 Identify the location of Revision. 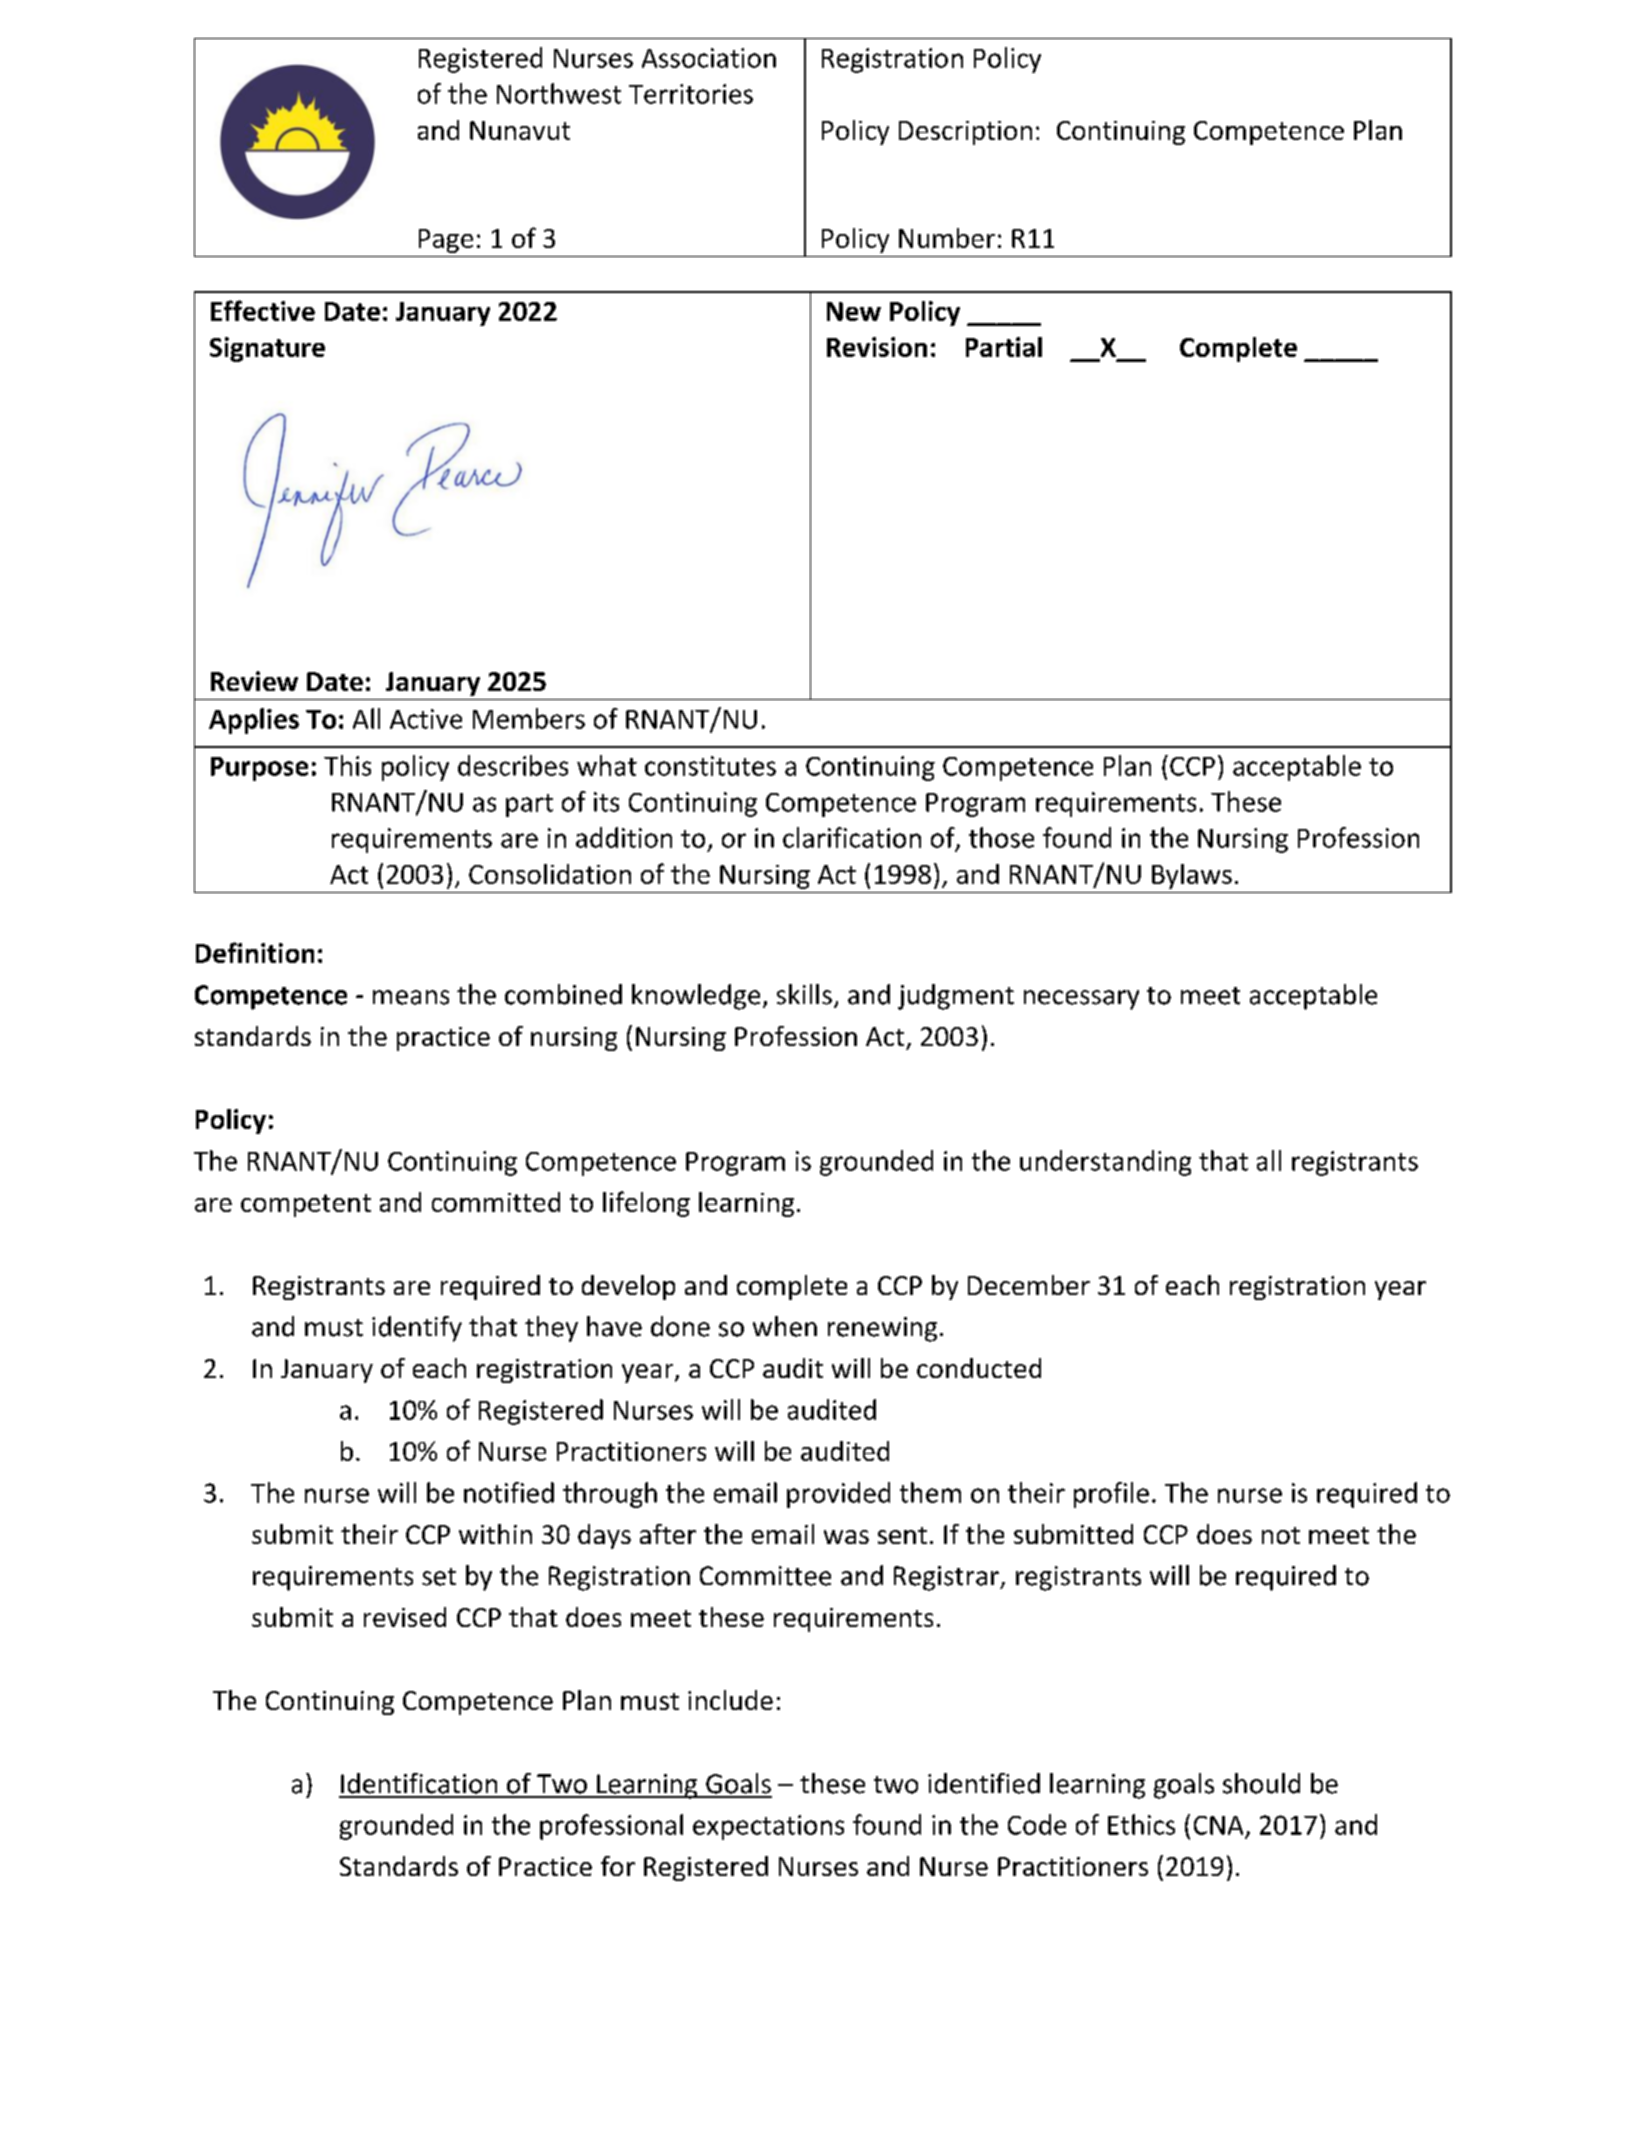
(877, 347).
